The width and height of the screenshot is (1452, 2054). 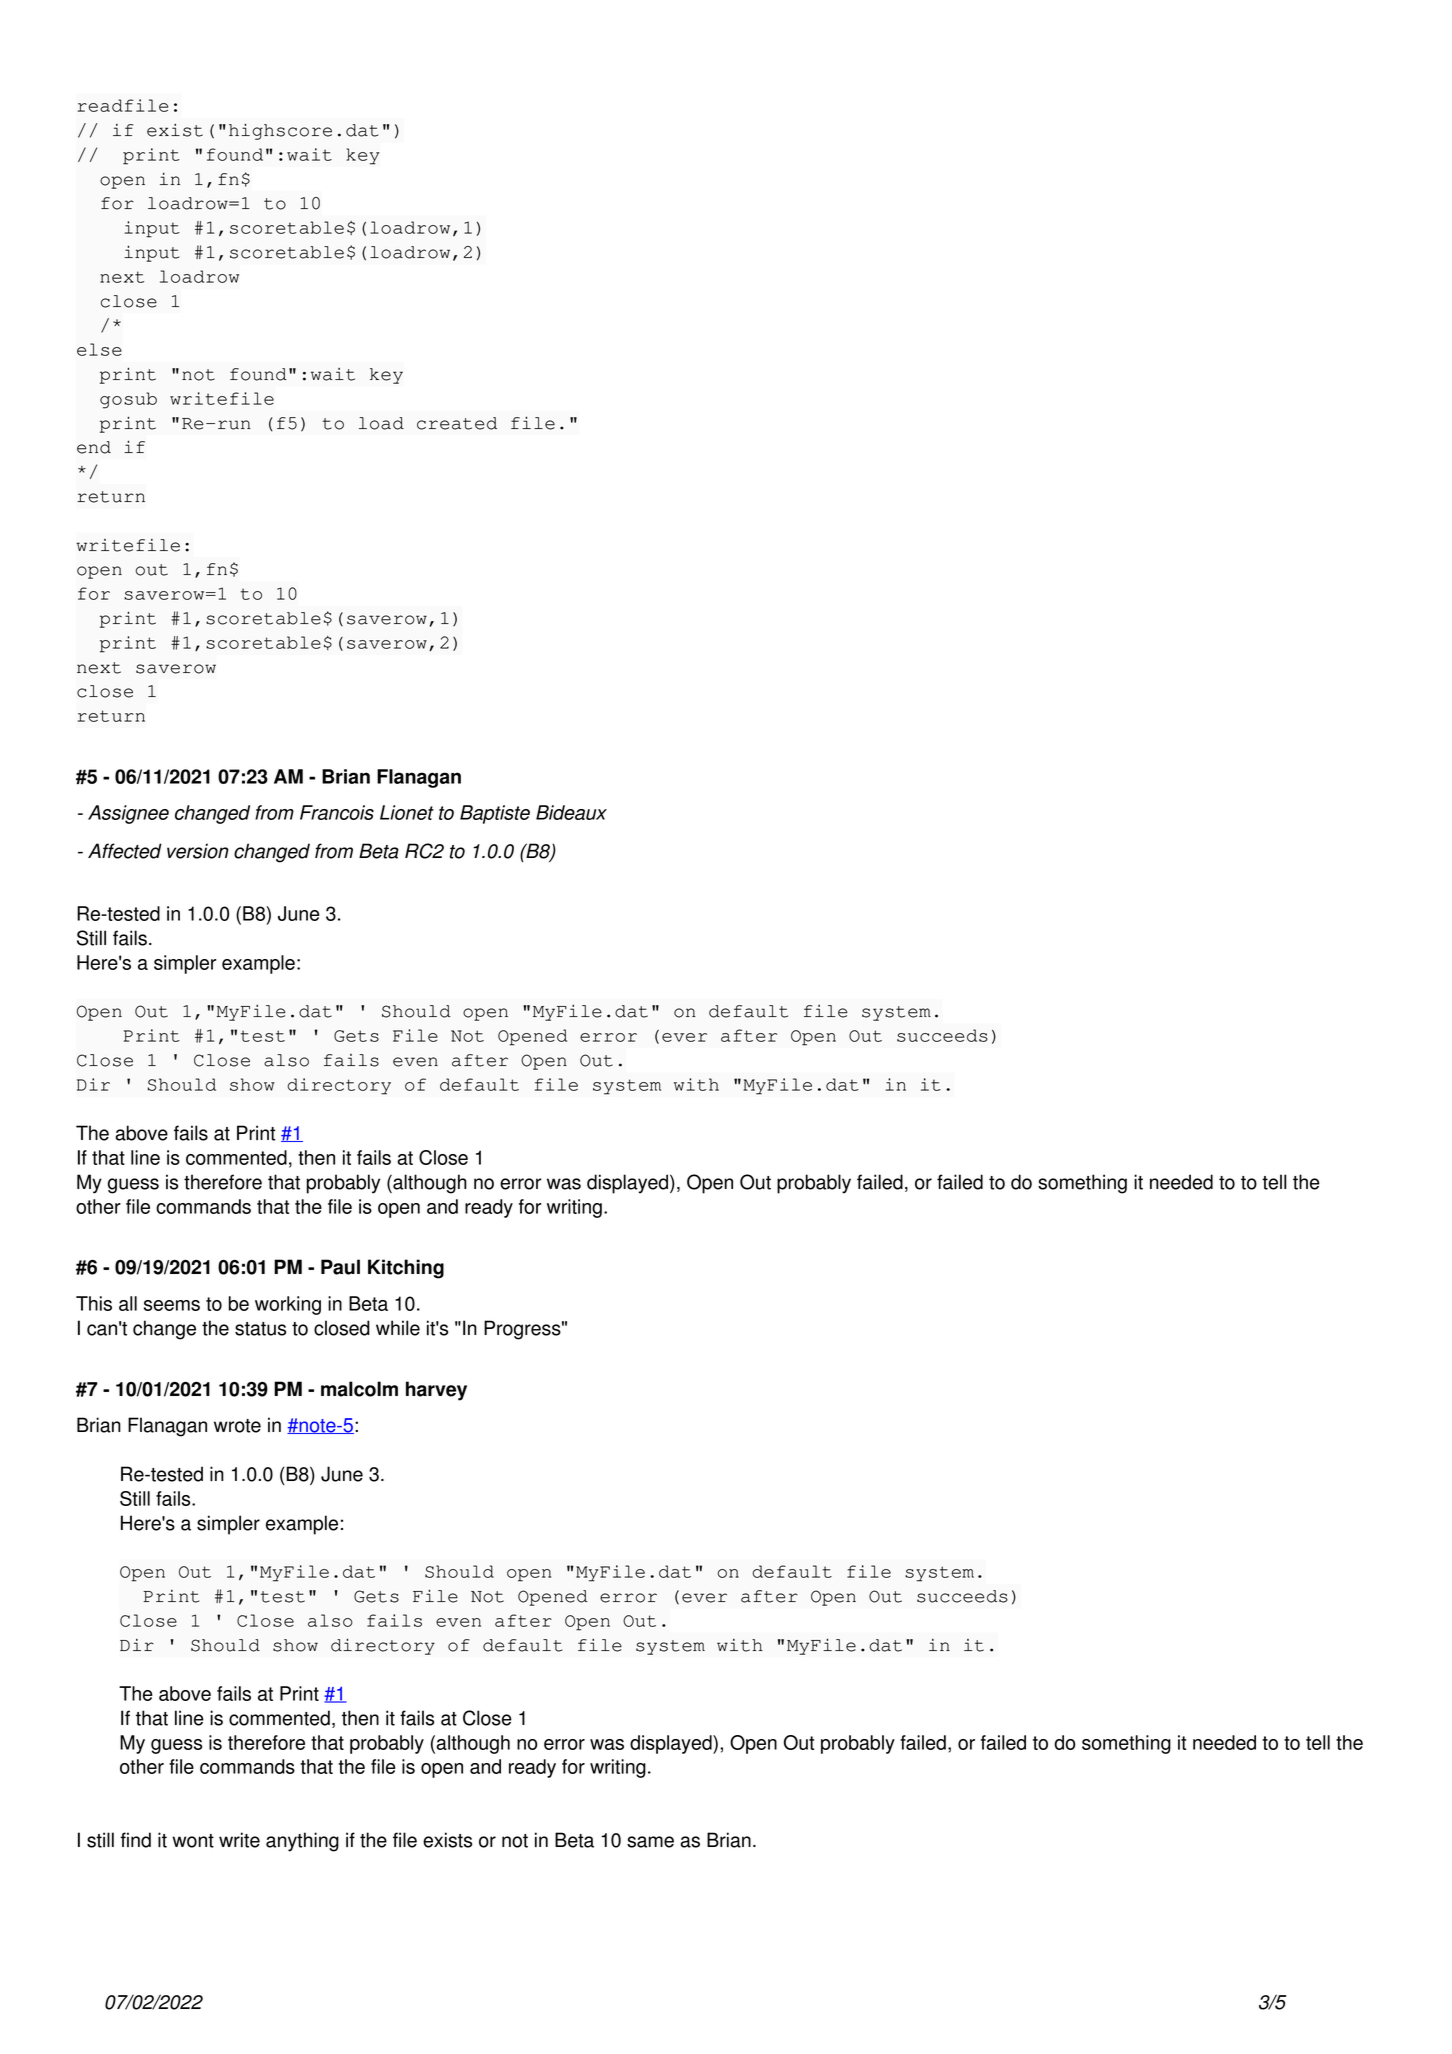 What do you see at coordinates (302, 1842) in the screenshot?
I see `anything` at bounding box center [302, 1842].
